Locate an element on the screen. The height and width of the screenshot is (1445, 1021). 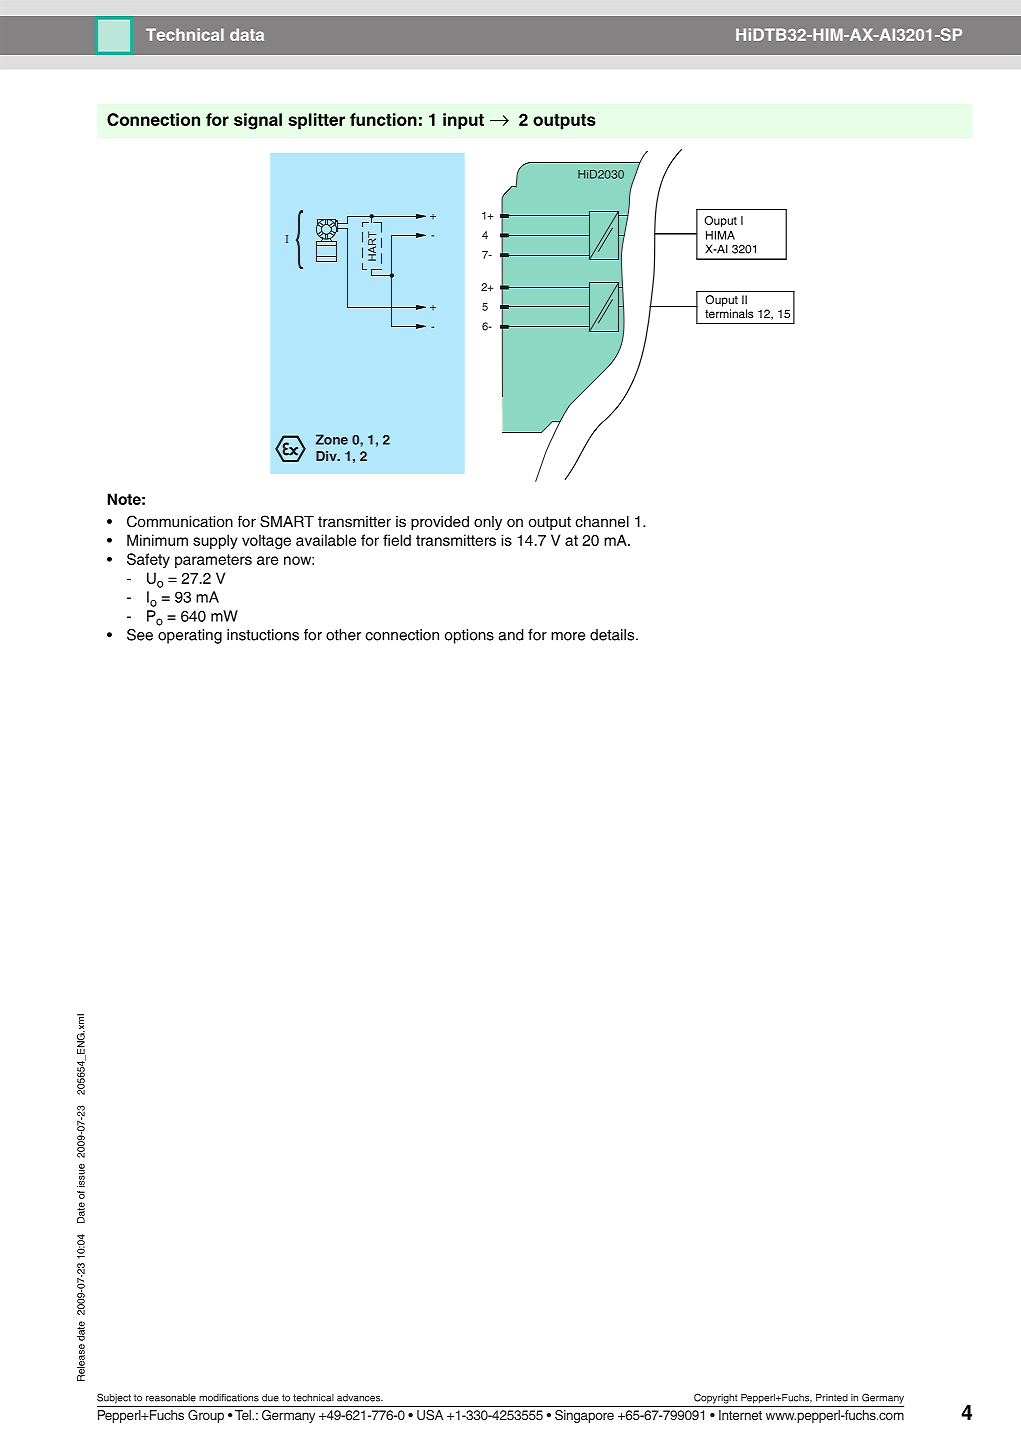
Copyright is located at coordinates (716, 1398).
